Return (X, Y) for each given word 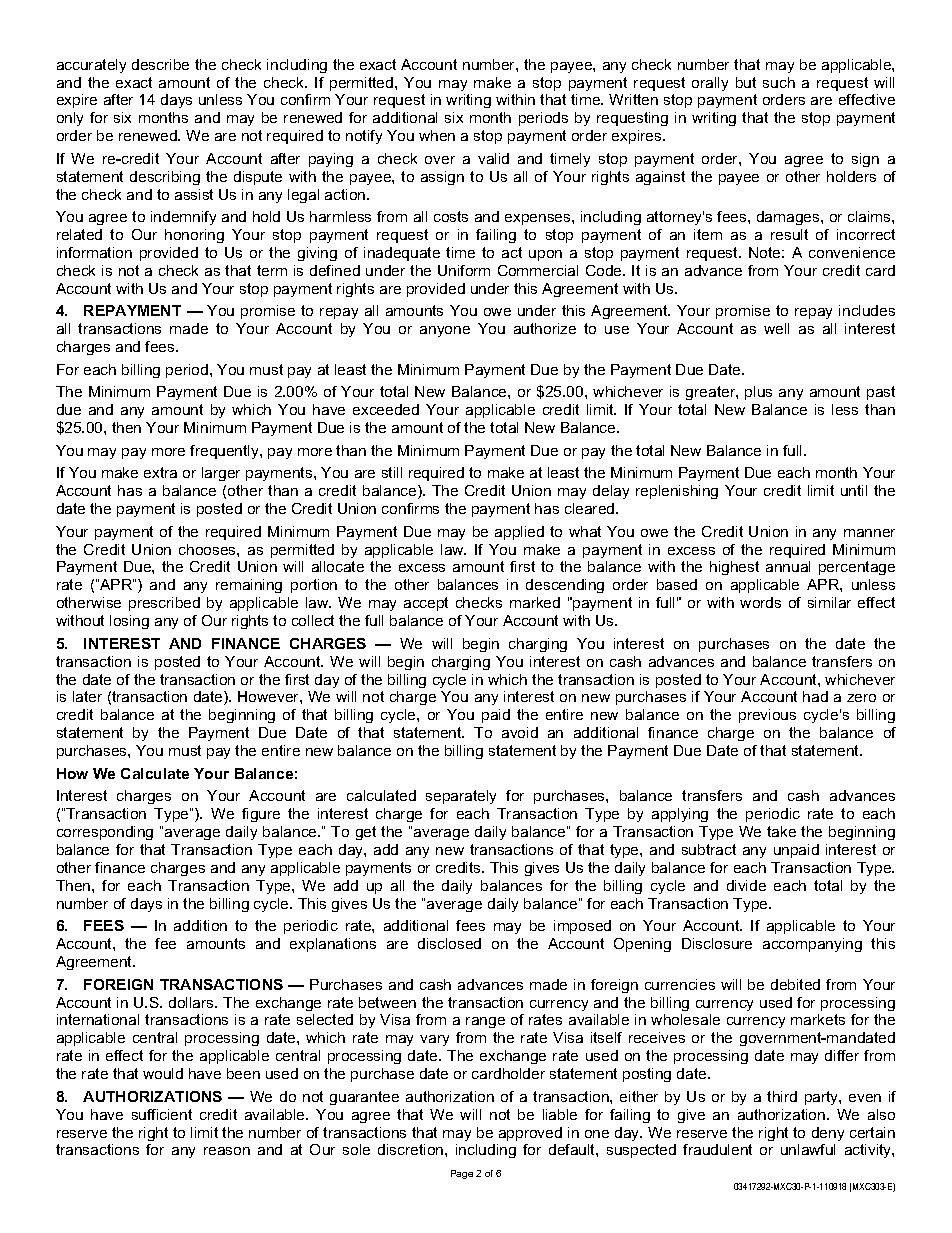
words (760, 602)
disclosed (449, 943)
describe (160, 64)
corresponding (105, 833)
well (776, 328)
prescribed (164, 604)
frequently (225, 452)
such (779, 82)
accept (426, 604)
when (437, 135)
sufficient (162, 1114)
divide (746, 885)
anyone (445, 331)
